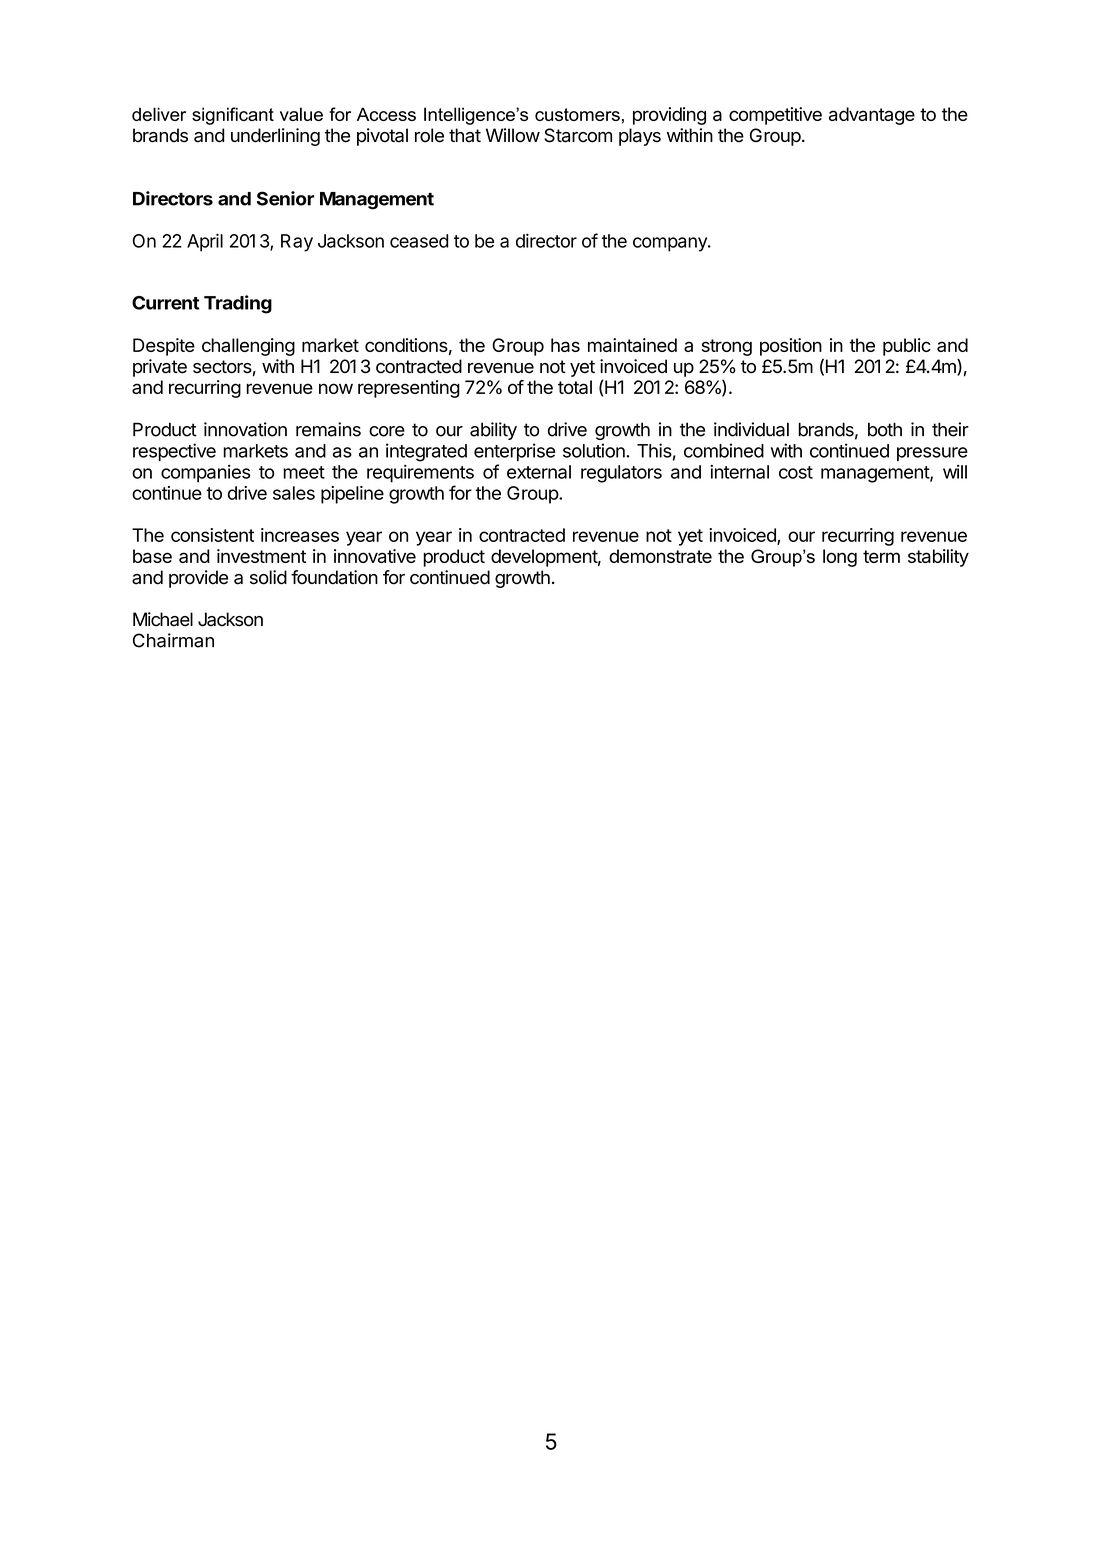 This page has width=1094, height=1546. Describe the element at coordinates (575, 387) in the page. I see `total` at that location.
